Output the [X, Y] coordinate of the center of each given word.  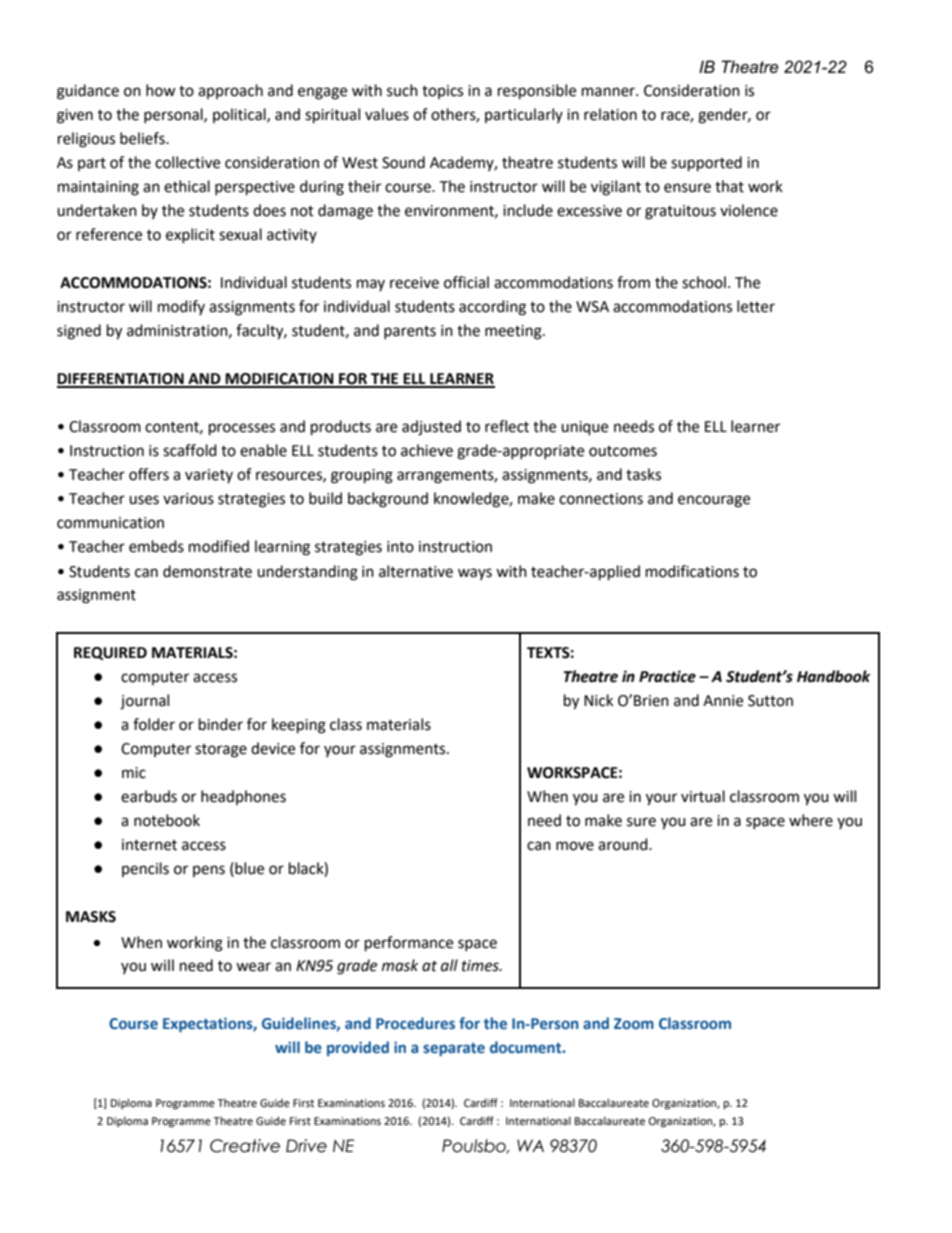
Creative [245, 1146]
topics [442, 92]
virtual [703, 796]
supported [706, 164]
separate [454, 1049]
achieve [427, 450]
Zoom [634, 1023]
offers [149, 474]
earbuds [149, 796]
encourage [714, 501]
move [575, 846]
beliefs [143, 138]
